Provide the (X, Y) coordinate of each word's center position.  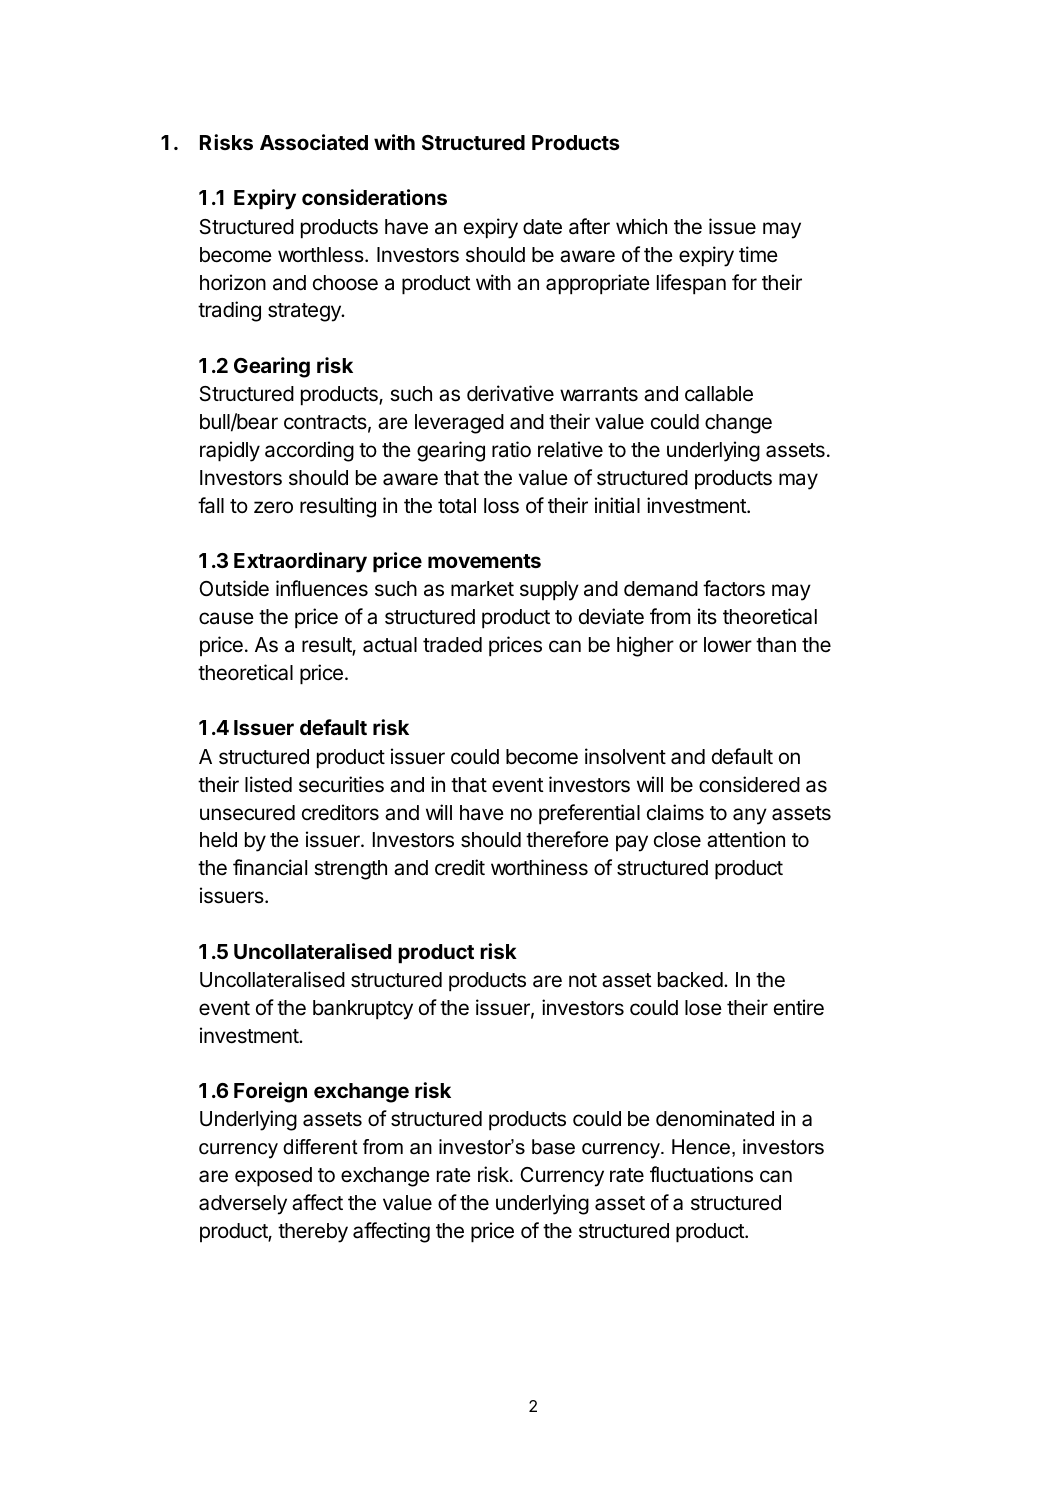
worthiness (539, 867)
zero (273, 507)
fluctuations (701, 1174)
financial (270, 867)
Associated (314, 142)
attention (746, 839)
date (542, 227)
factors (734, 588)
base (553, 1147)
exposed (273, 1177)
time (758, 254)
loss (501, 506)
